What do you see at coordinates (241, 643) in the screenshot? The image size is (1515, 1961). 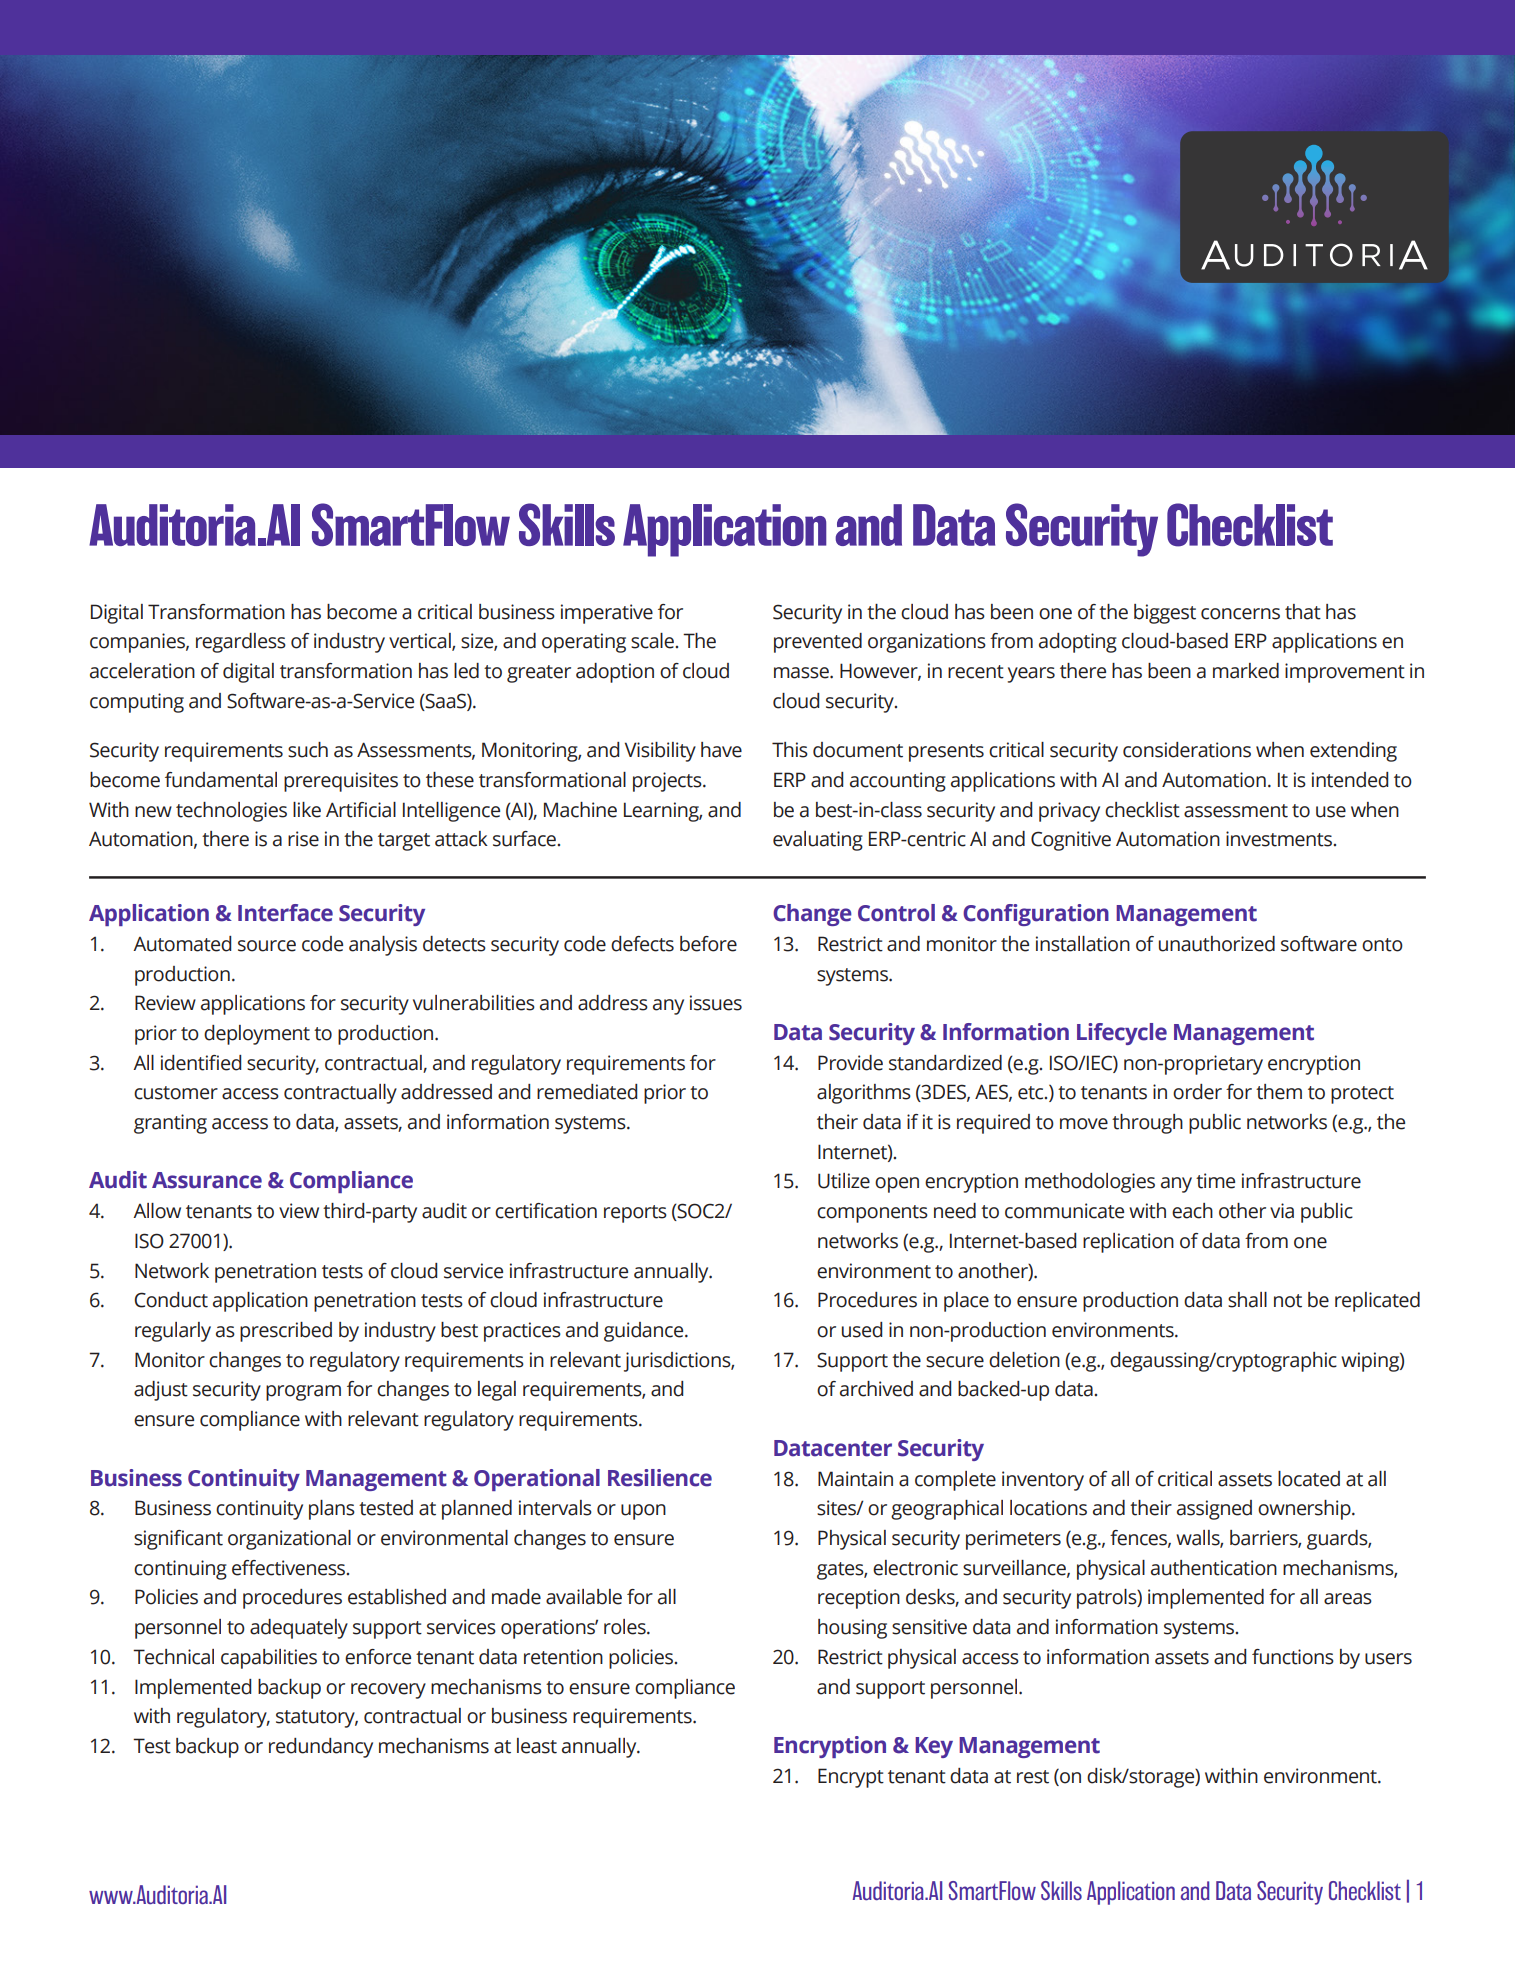 I see `regardless` at bounding box center [241, 643].
